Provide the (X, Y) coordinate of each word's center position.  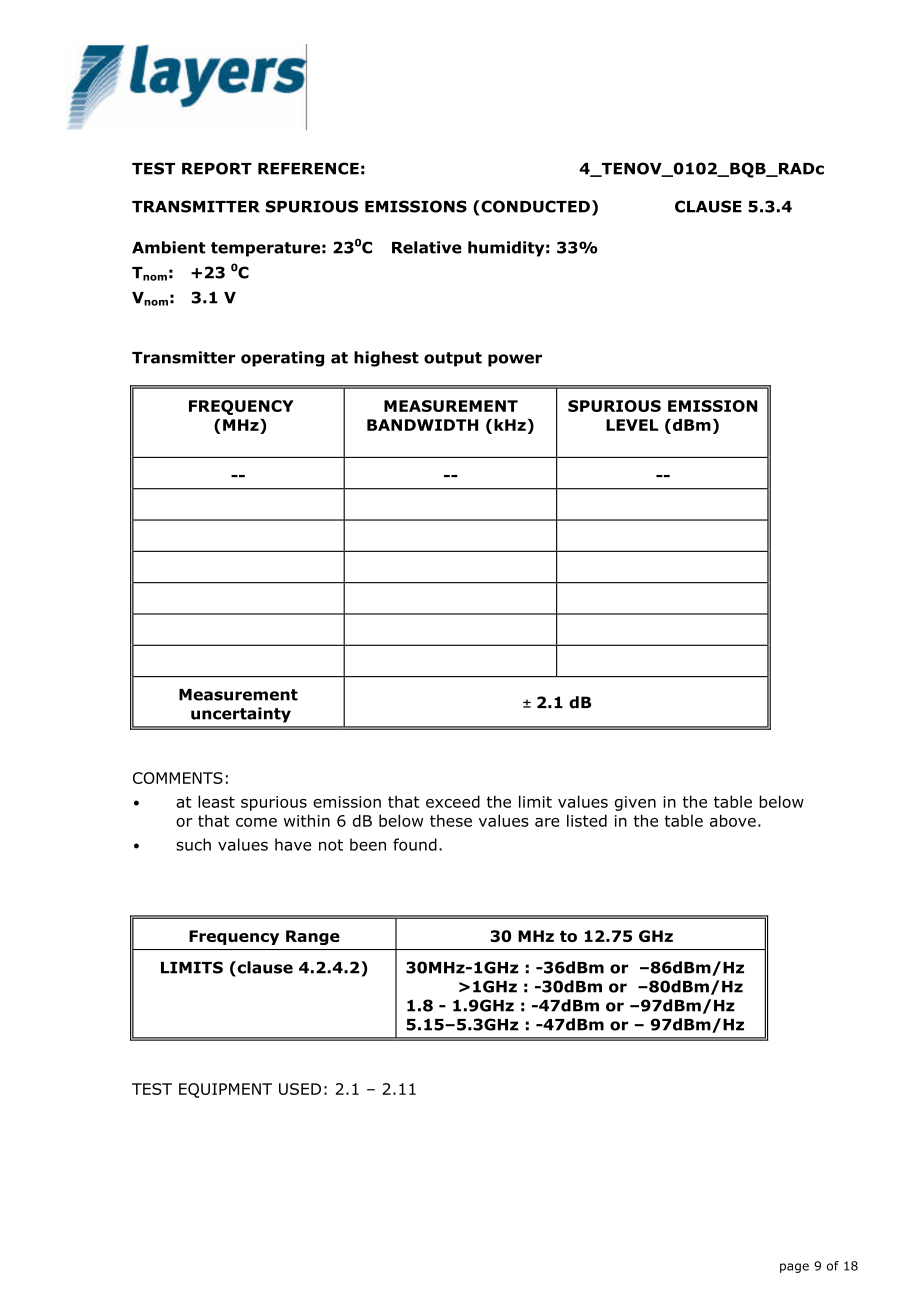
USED (300, 1089)
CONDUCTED (534, 206)
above (733, 820)
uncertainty (241, 715)
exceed (453, 801)
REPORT (217, 168)
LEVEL (632, 425)
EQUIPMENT (225, 1090)
